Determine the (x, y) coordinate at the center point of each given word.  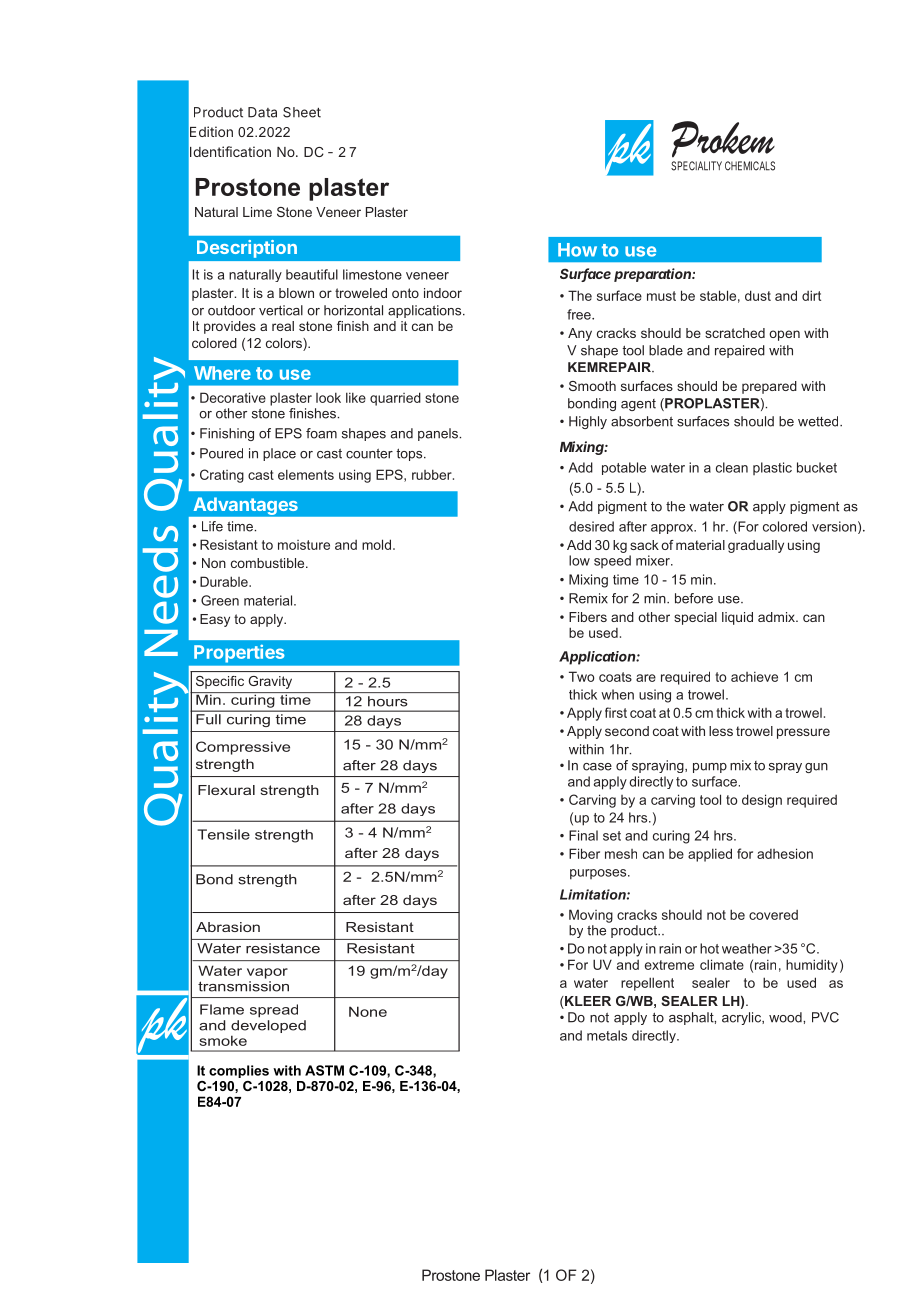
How (577, 250)
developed (268, 1026)
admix (777, 617)
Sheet (302, 112)
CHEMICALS (750, 166)
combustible (269, 563)
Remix (588, 598)
